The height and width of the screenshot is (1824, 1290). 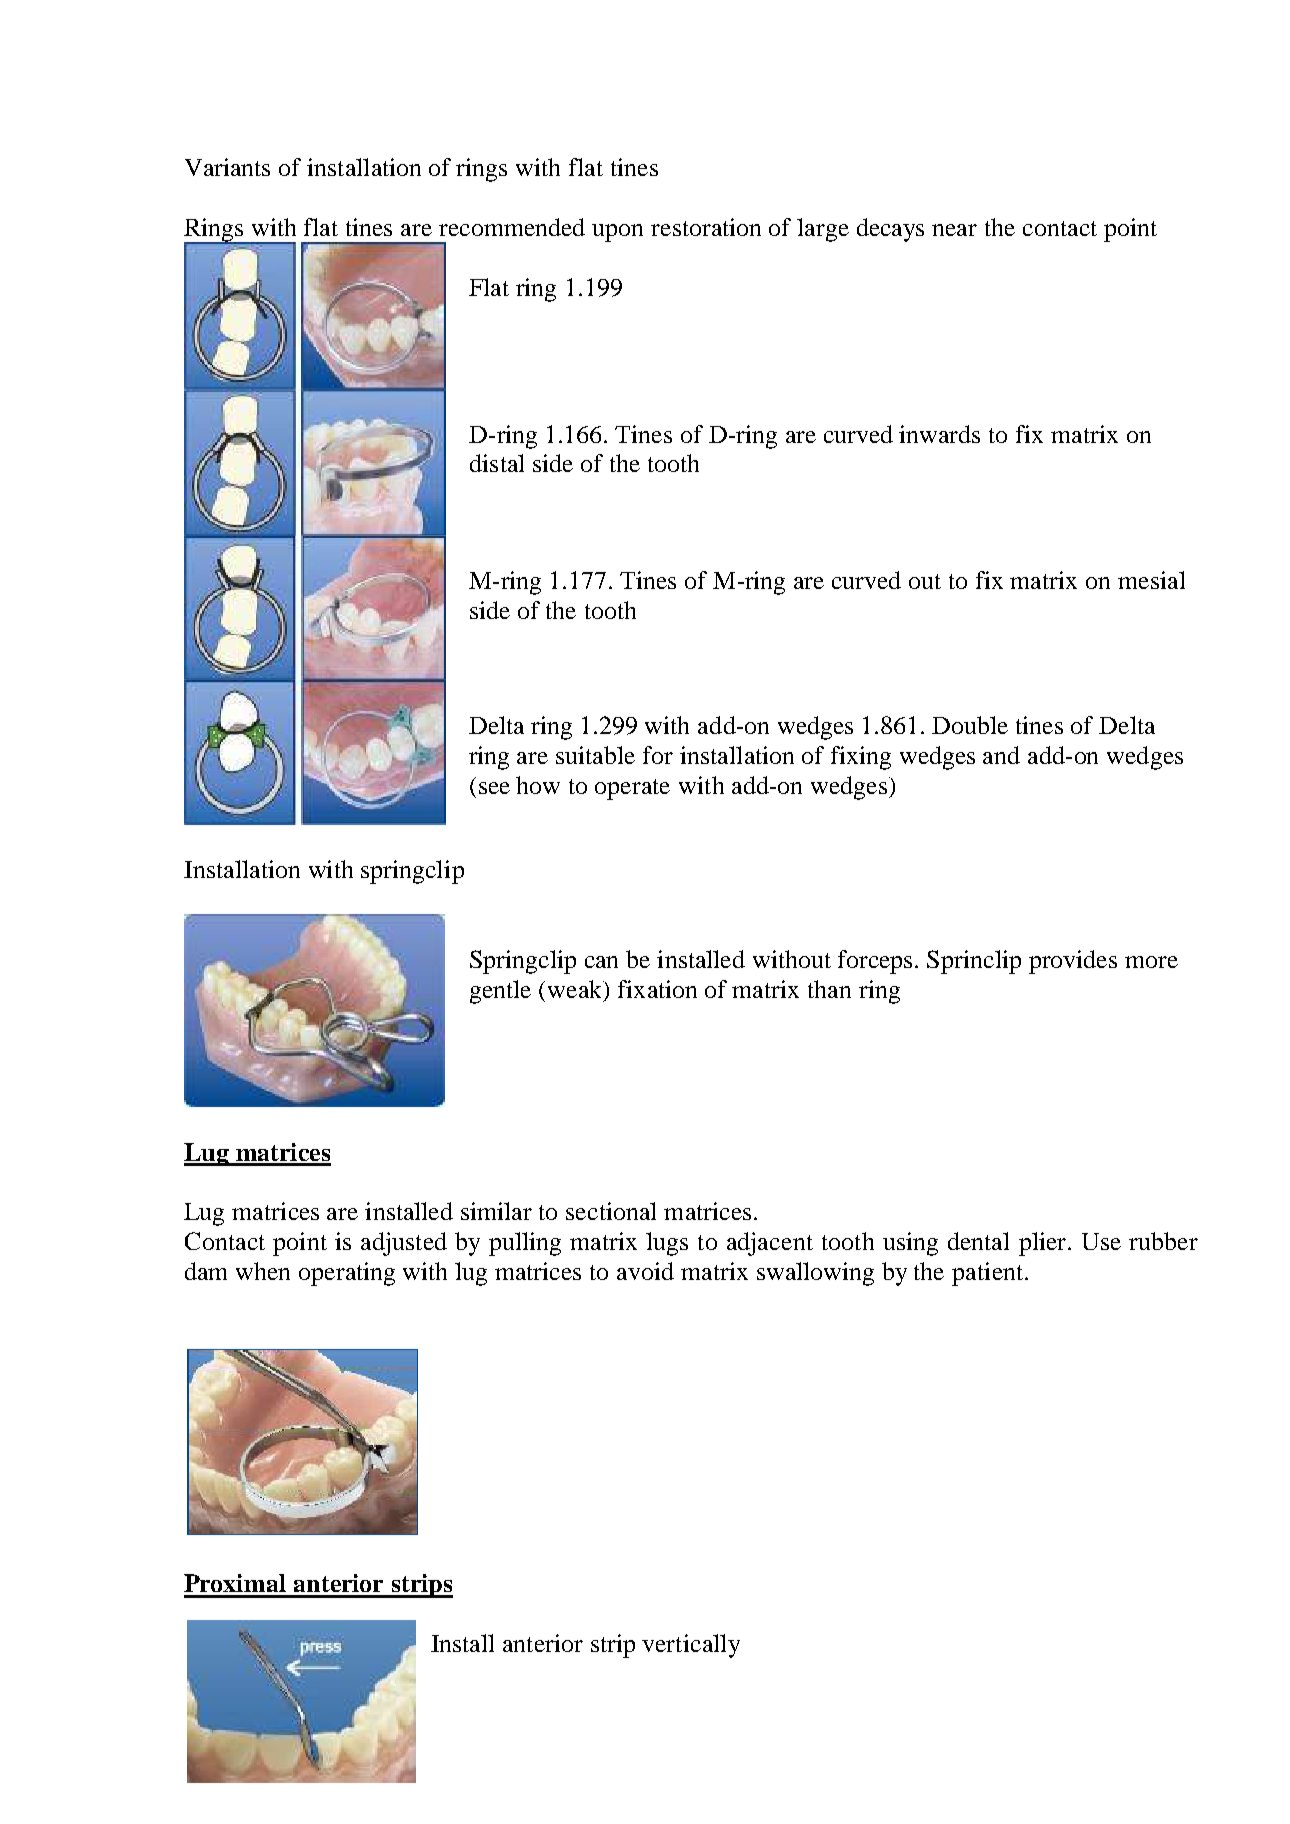 What do you see at coordinates (667, 1244) in the screenshot?
I see `lugs` at bounding box center [667, 1244].
